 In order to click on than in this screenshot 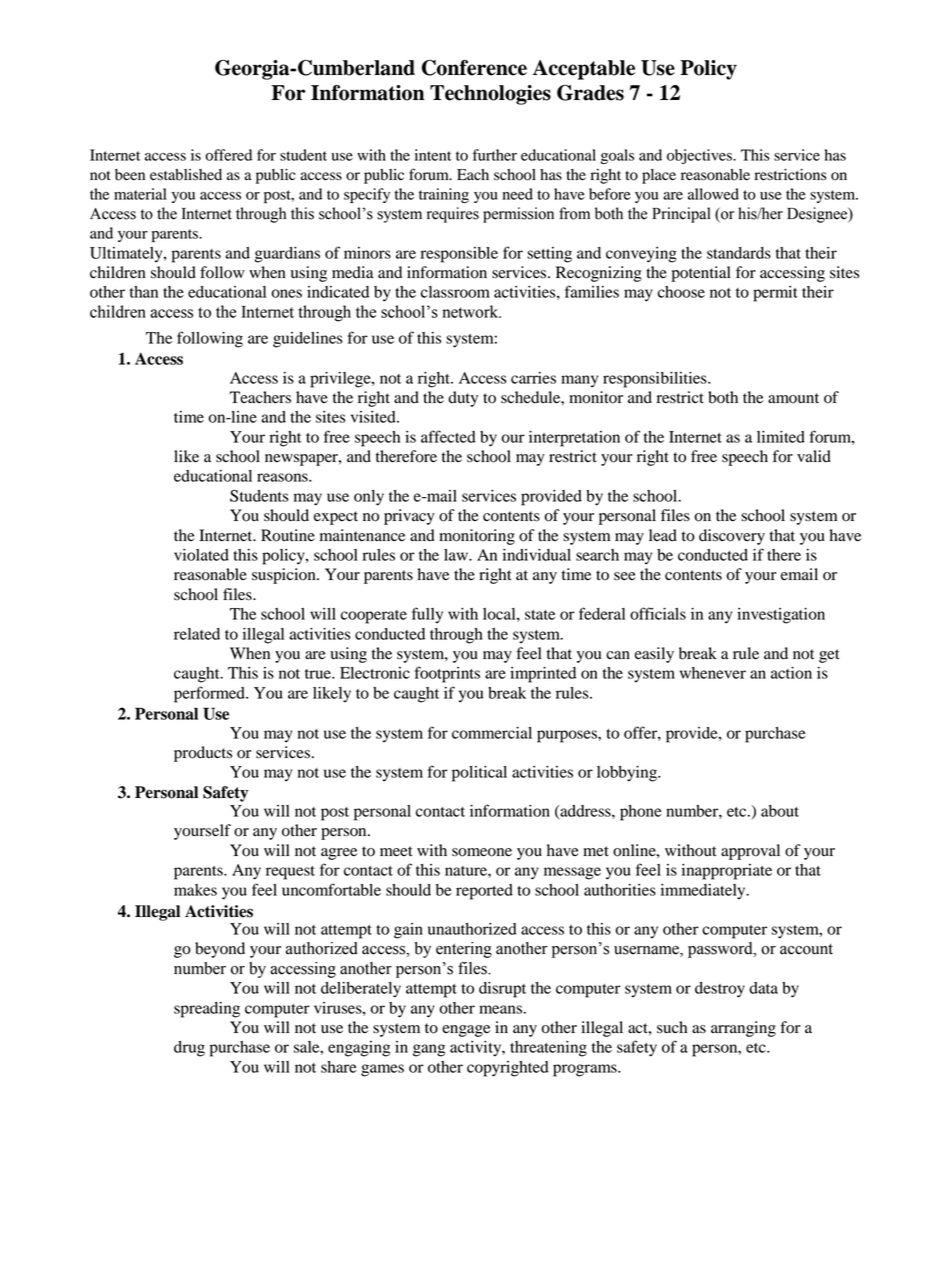, I will do `click(144, 292)`.
